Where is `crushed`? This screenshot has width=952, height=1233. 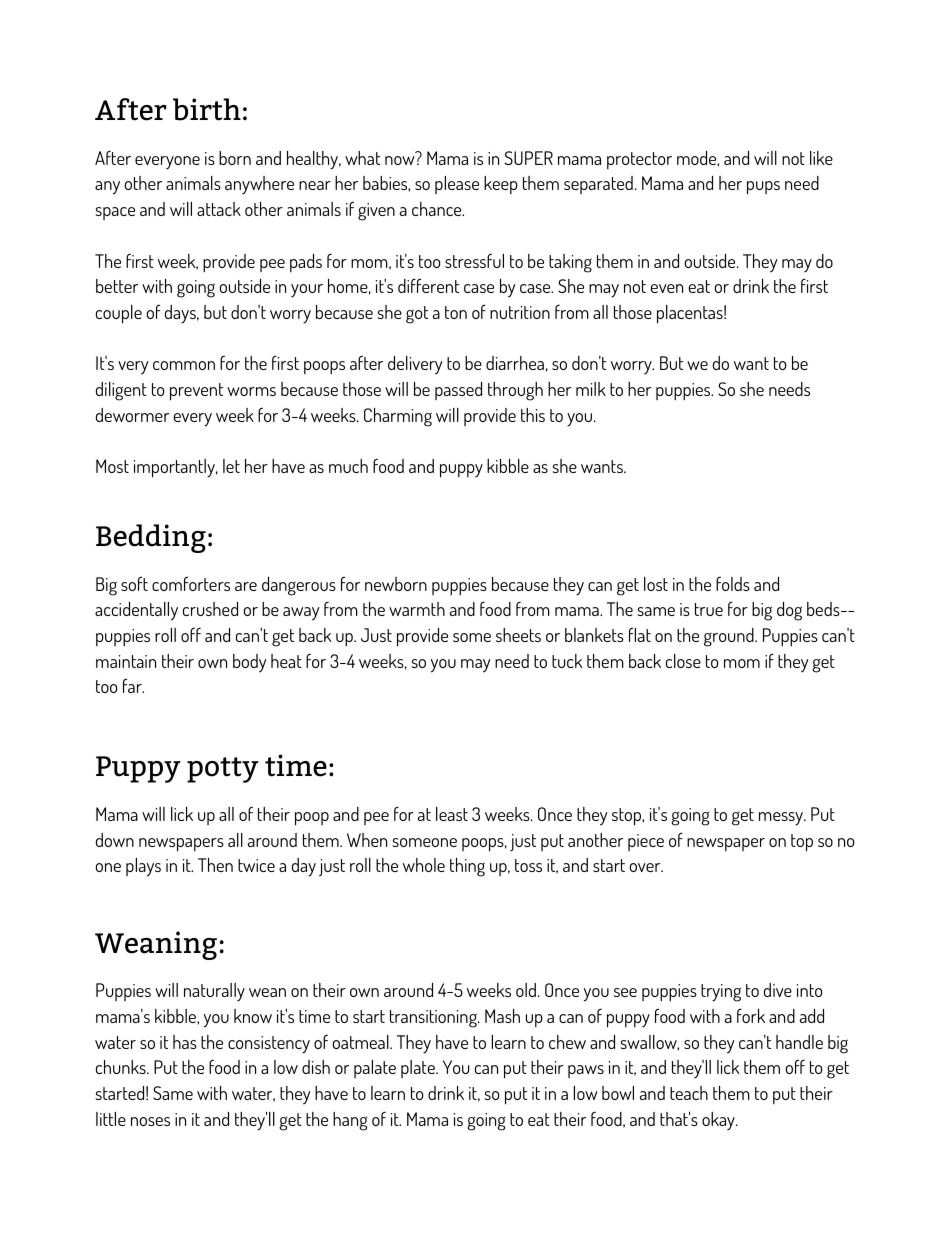
crushed is located at coordinates (210, 609).
